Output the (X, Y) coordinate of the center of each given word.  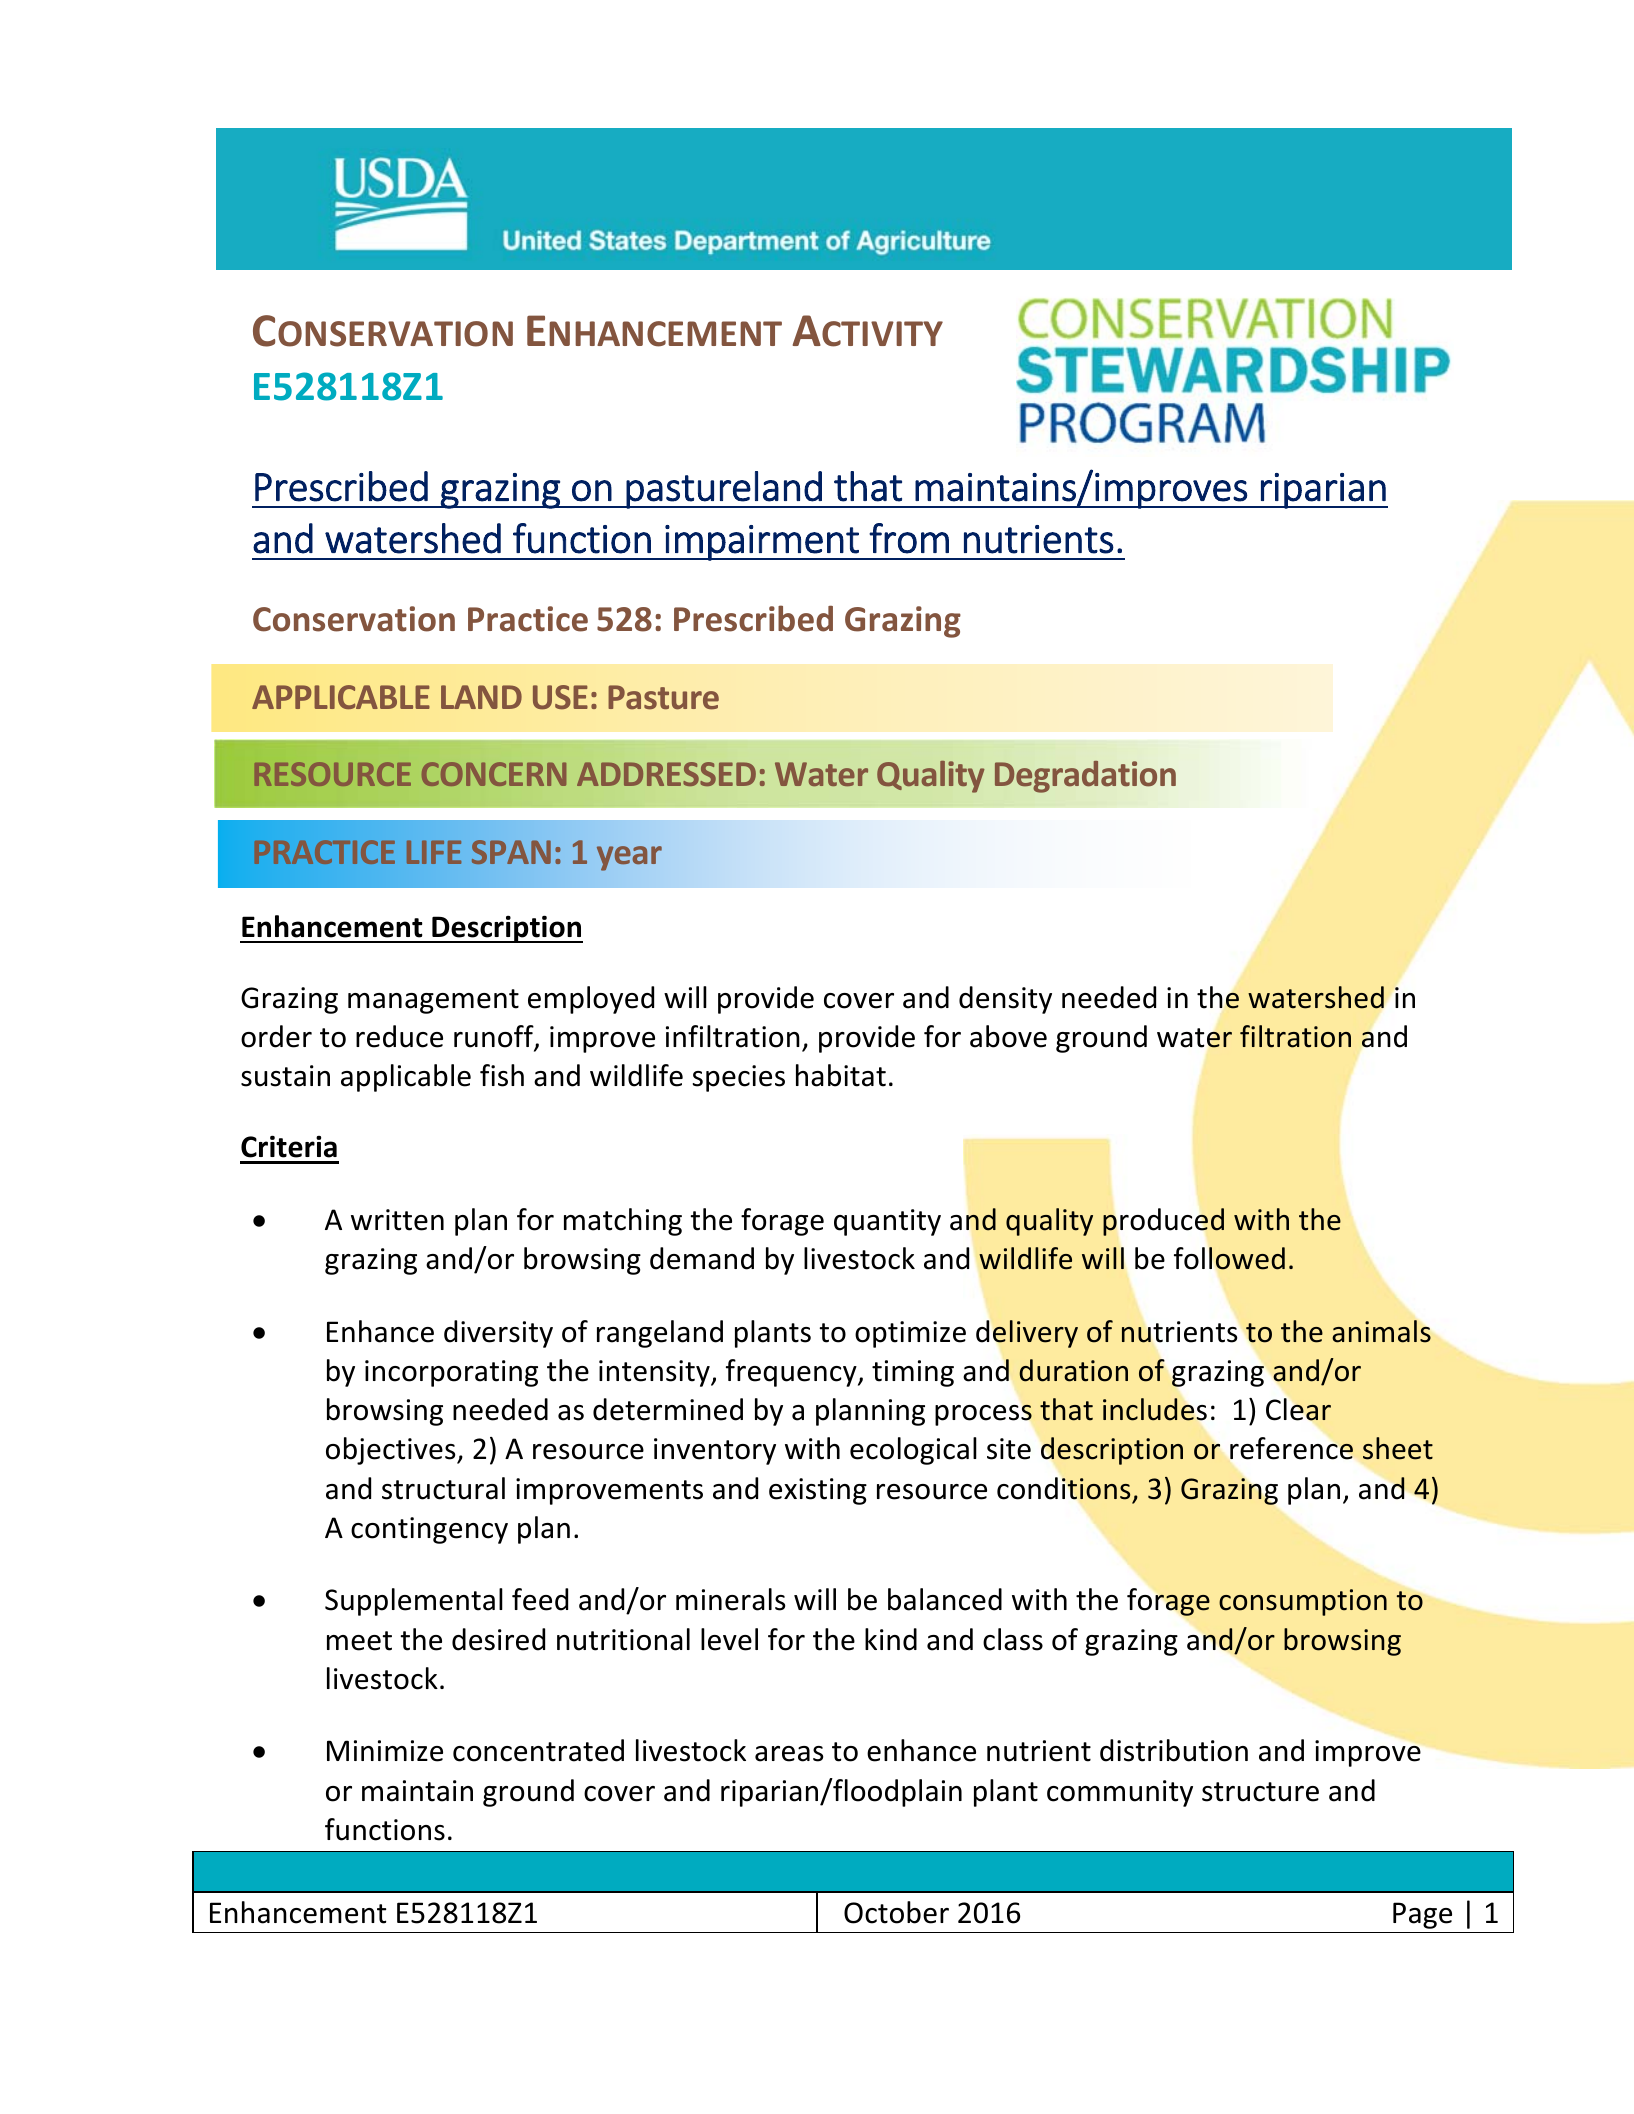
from (909, 538)
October (896, 1912)
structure (1260, 1792)
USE (560, 697)
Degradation (1085, 777)
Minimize (385, 1751)
